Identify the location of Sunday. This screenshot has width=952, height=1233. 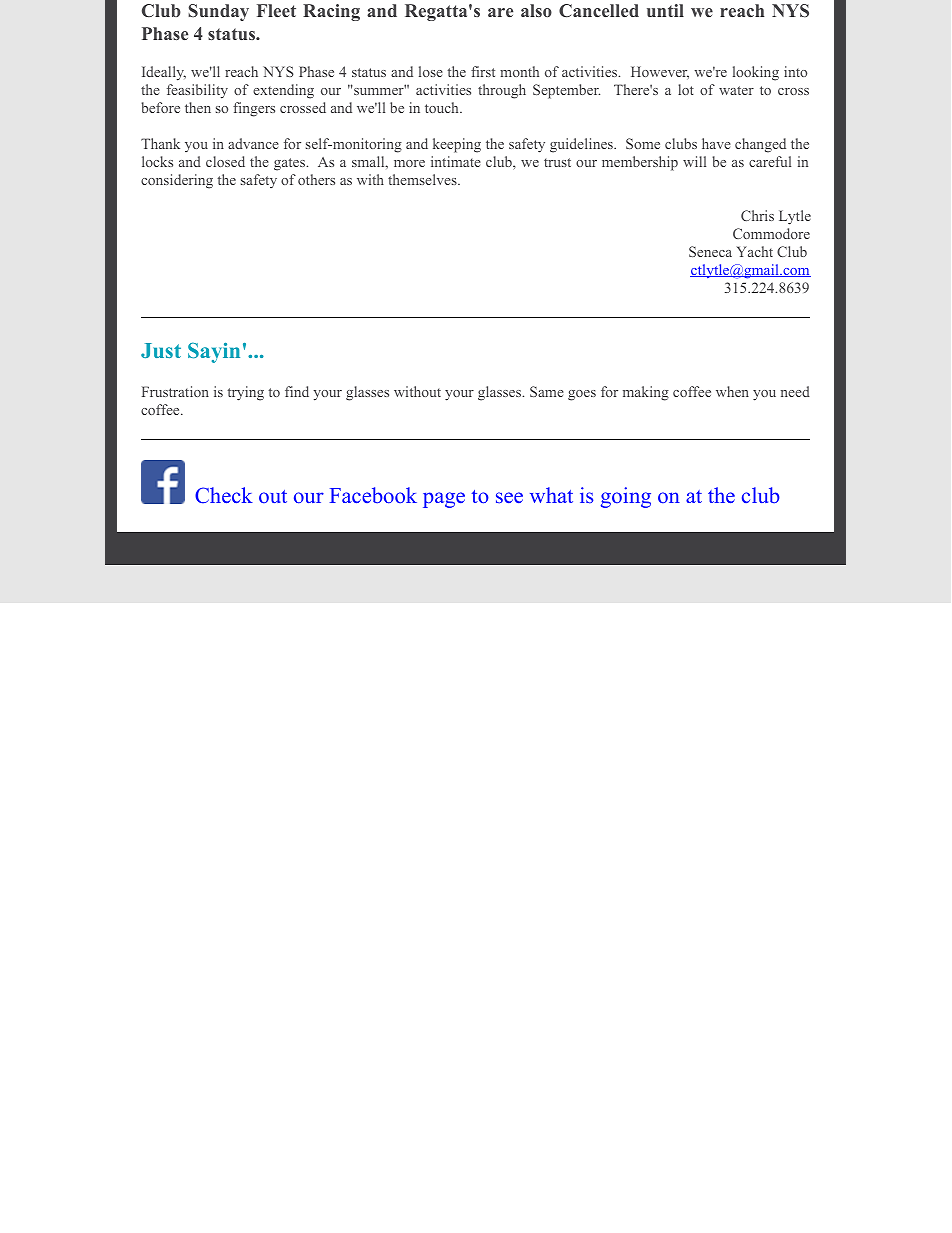
(218, 12).
